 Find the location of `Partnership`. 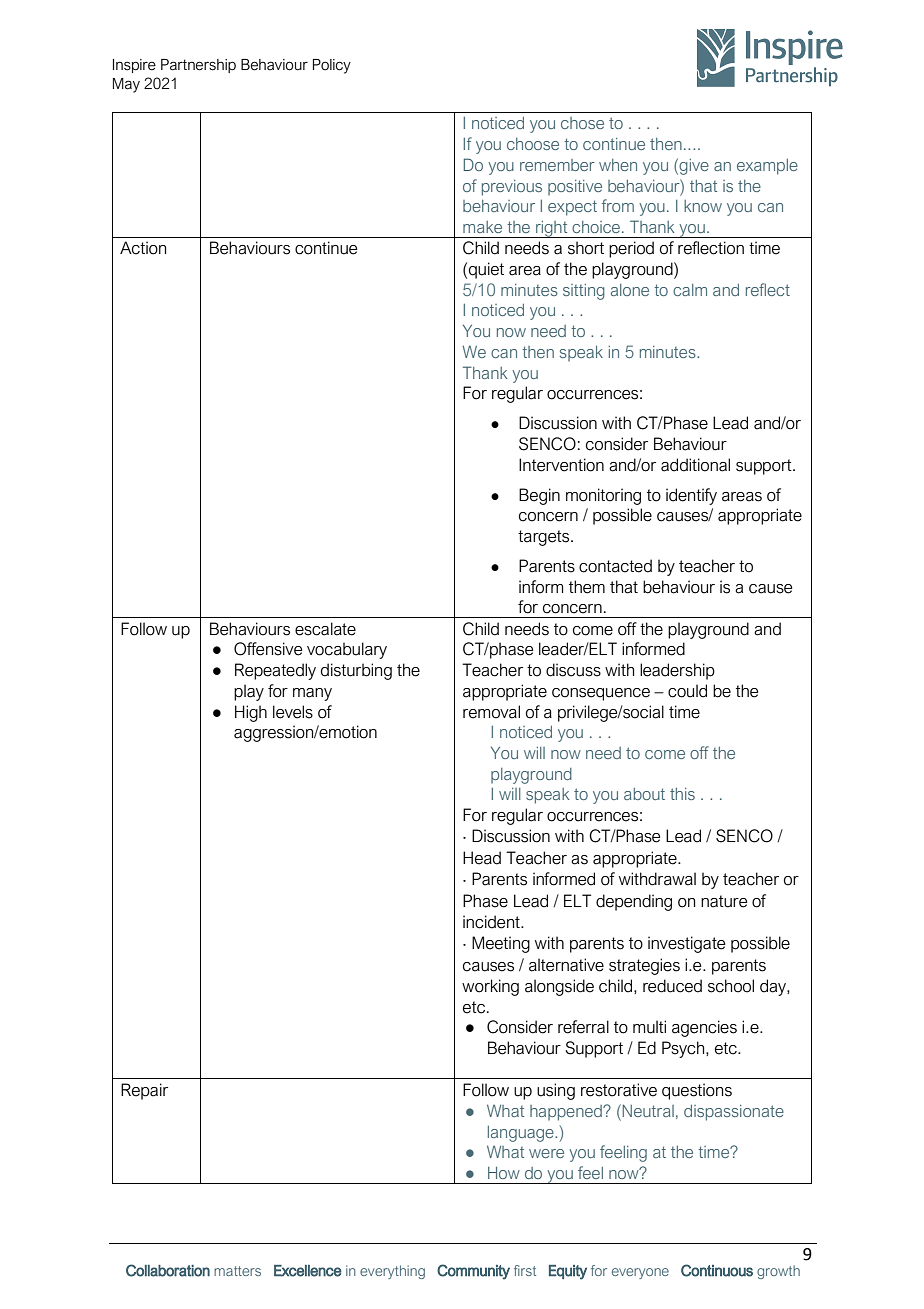

Partnership is located at coordinates (198, 66).
